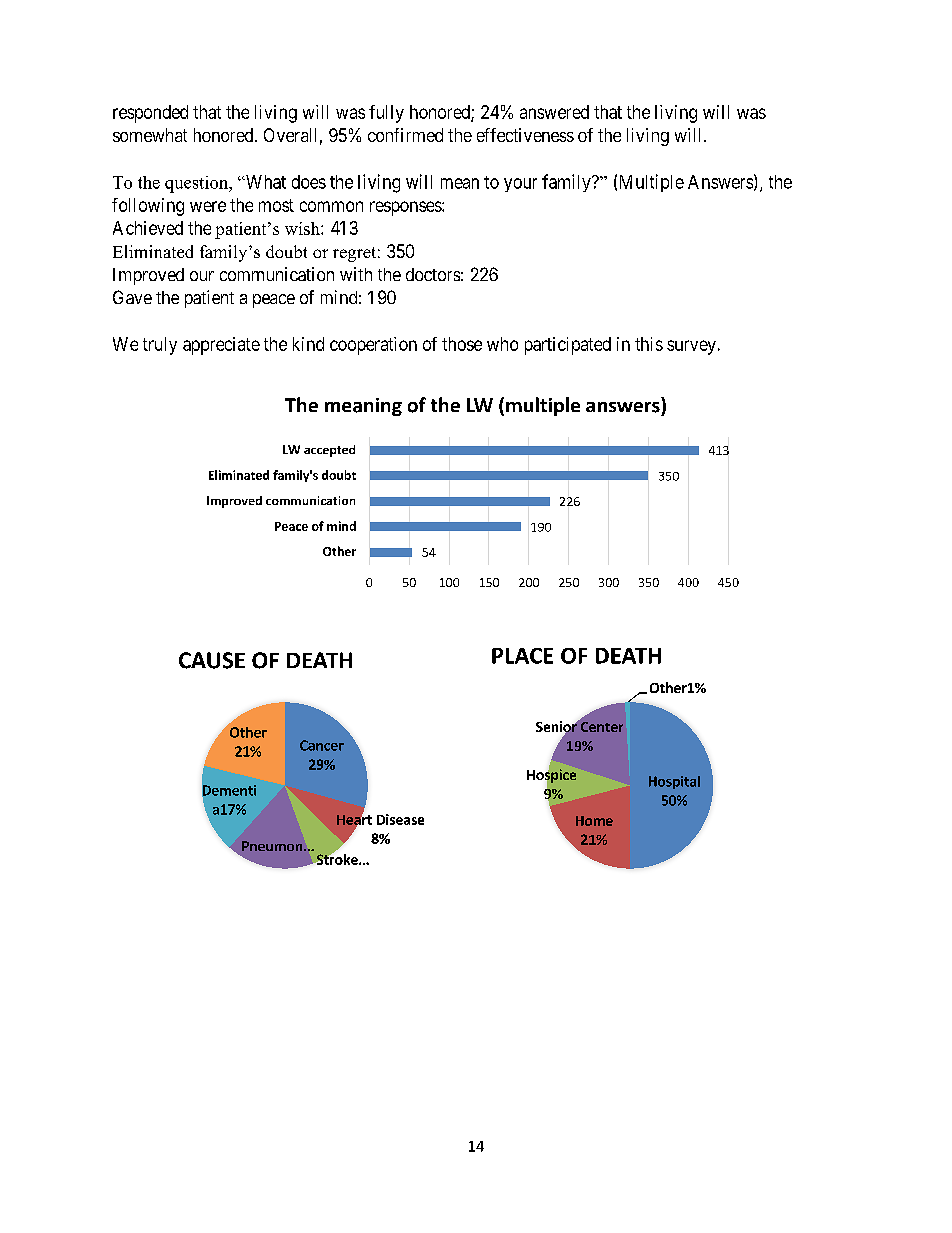 The height and width of the document is (1233, 952). Describe the element at coordinates (400, 819) in the document. I see `Disease` at that location.
